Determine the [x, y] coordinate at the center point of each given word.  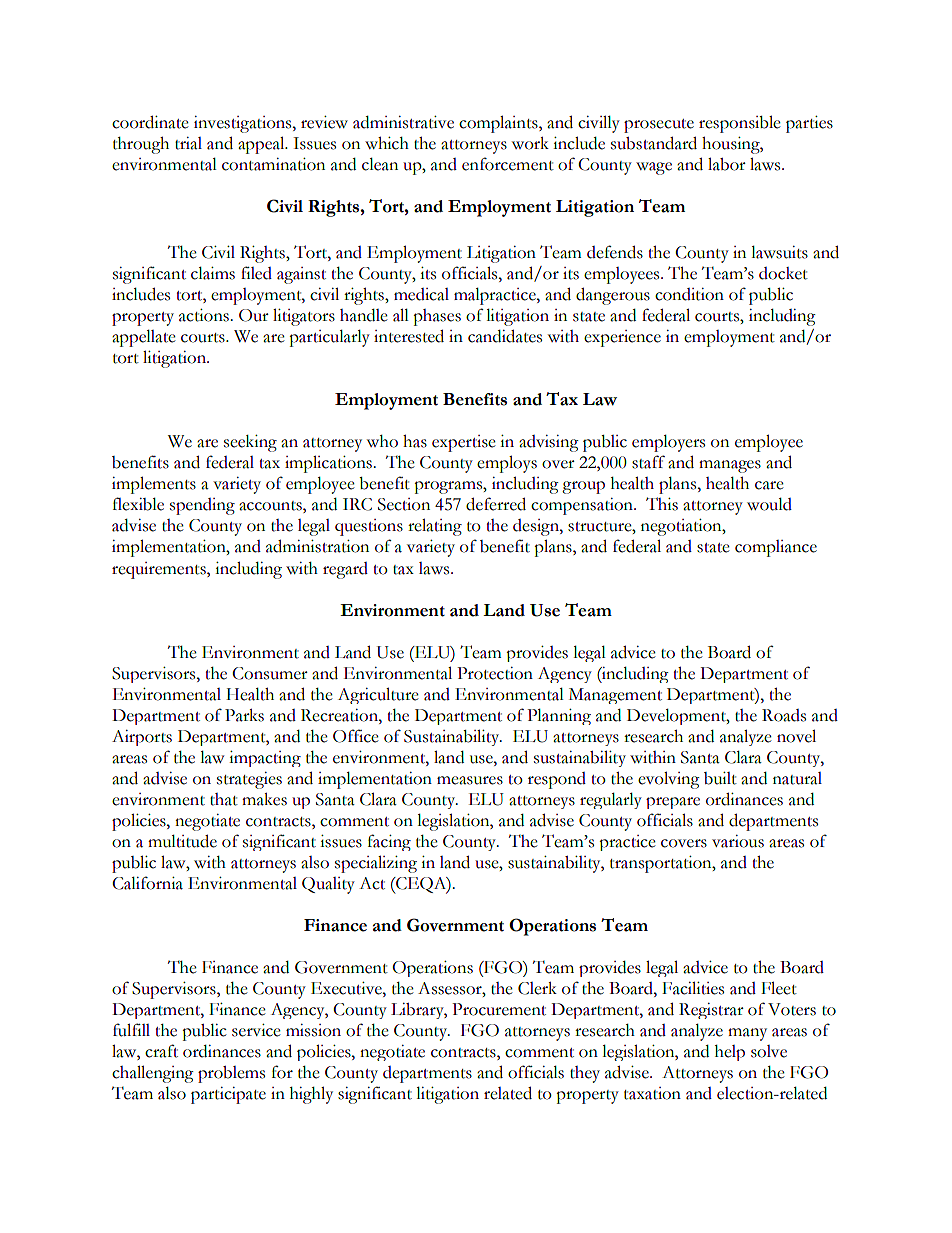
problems [231, 1074]
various [738, 841]
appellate [144, 338]
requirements [160, 570]
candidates [505, 336]
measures [470, 780]
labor [727, 164]
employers [668, 443]
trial [188, 143]
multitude [182, 841]
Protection [495, 673]
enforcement [508, 164]
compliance [776, 548]
